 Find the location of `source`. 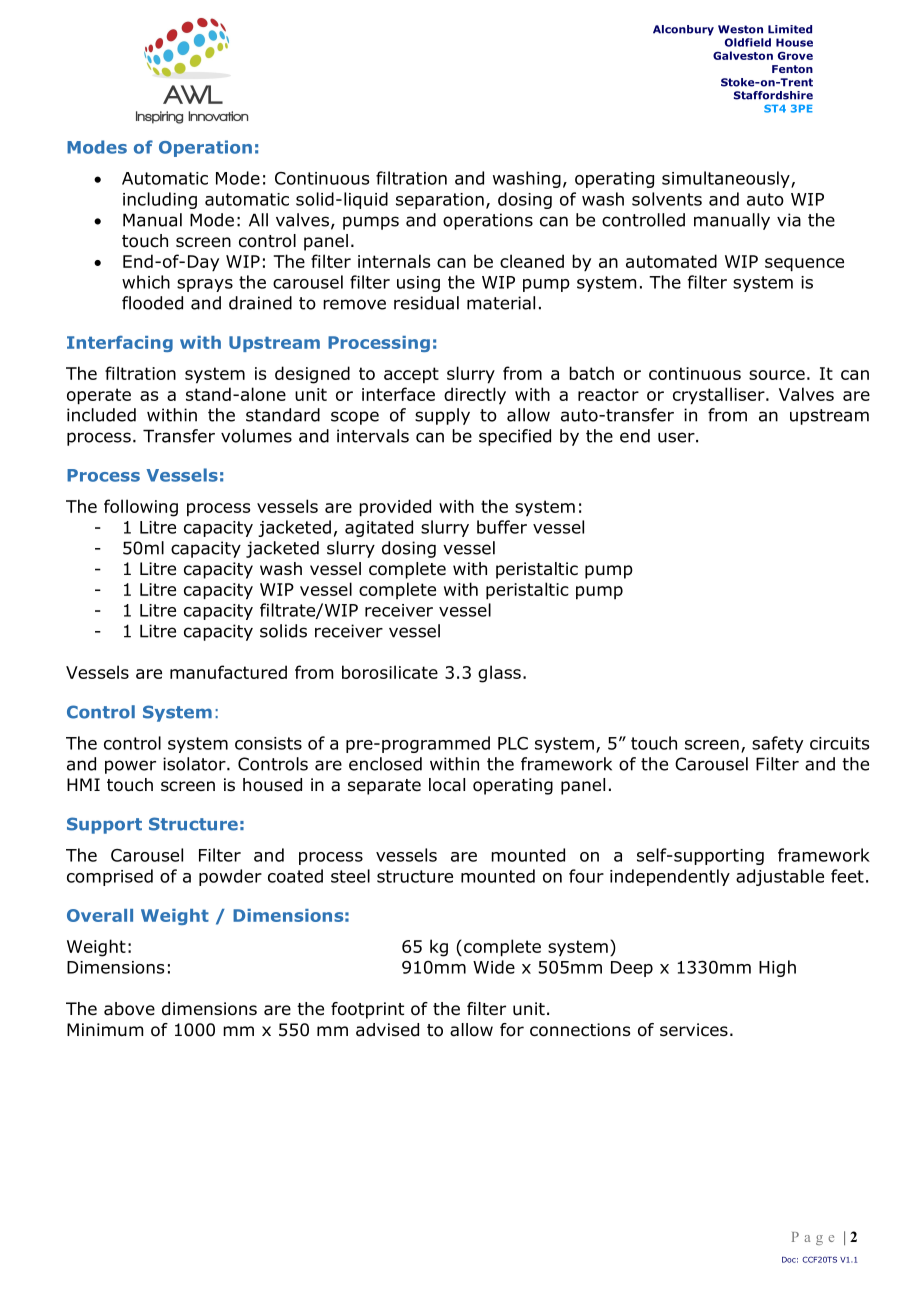

source is located at coordinates (777, 375).
